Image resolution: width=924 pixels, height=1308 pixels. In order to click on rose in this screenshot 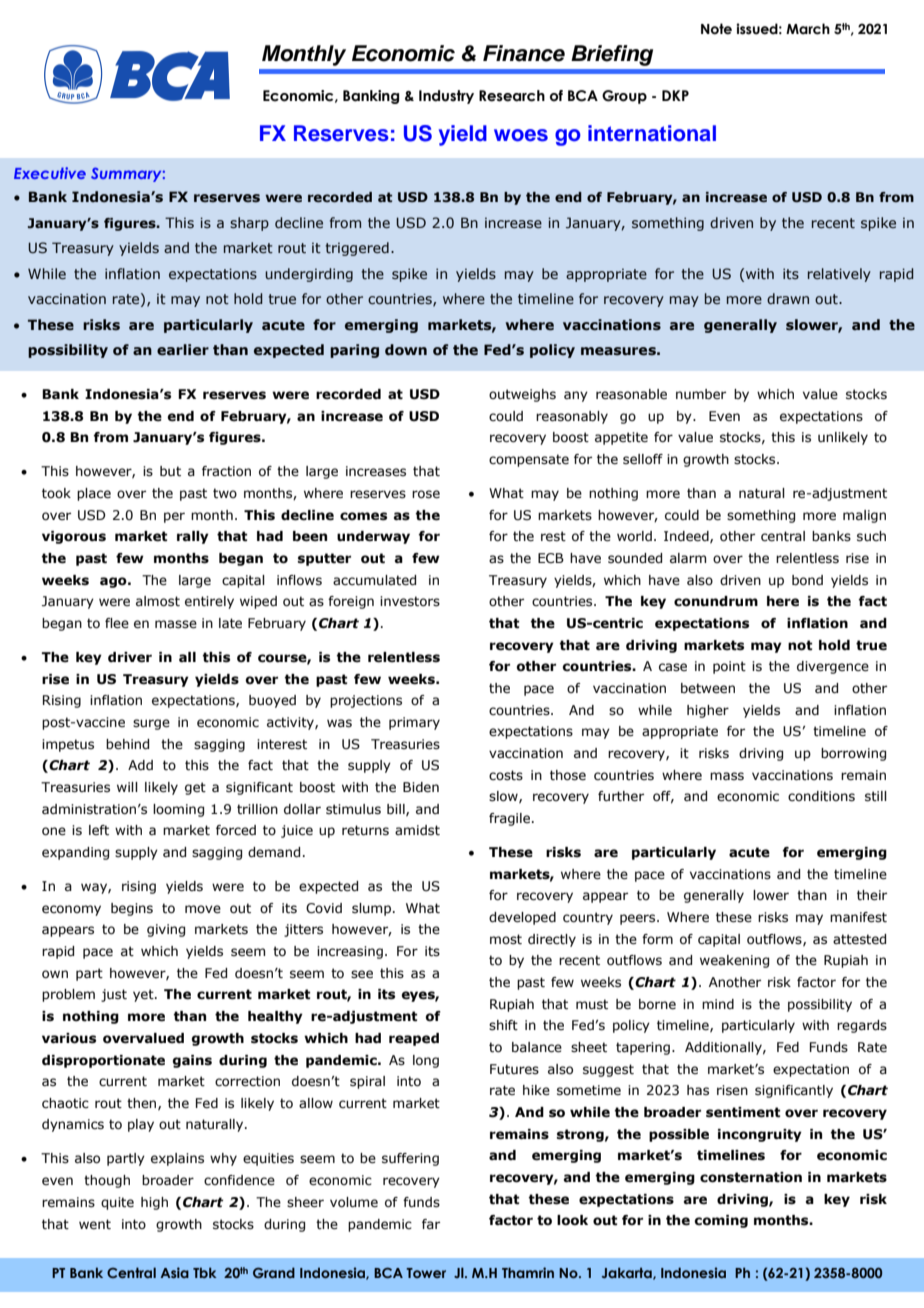, I will do `click(426, 494)`.
